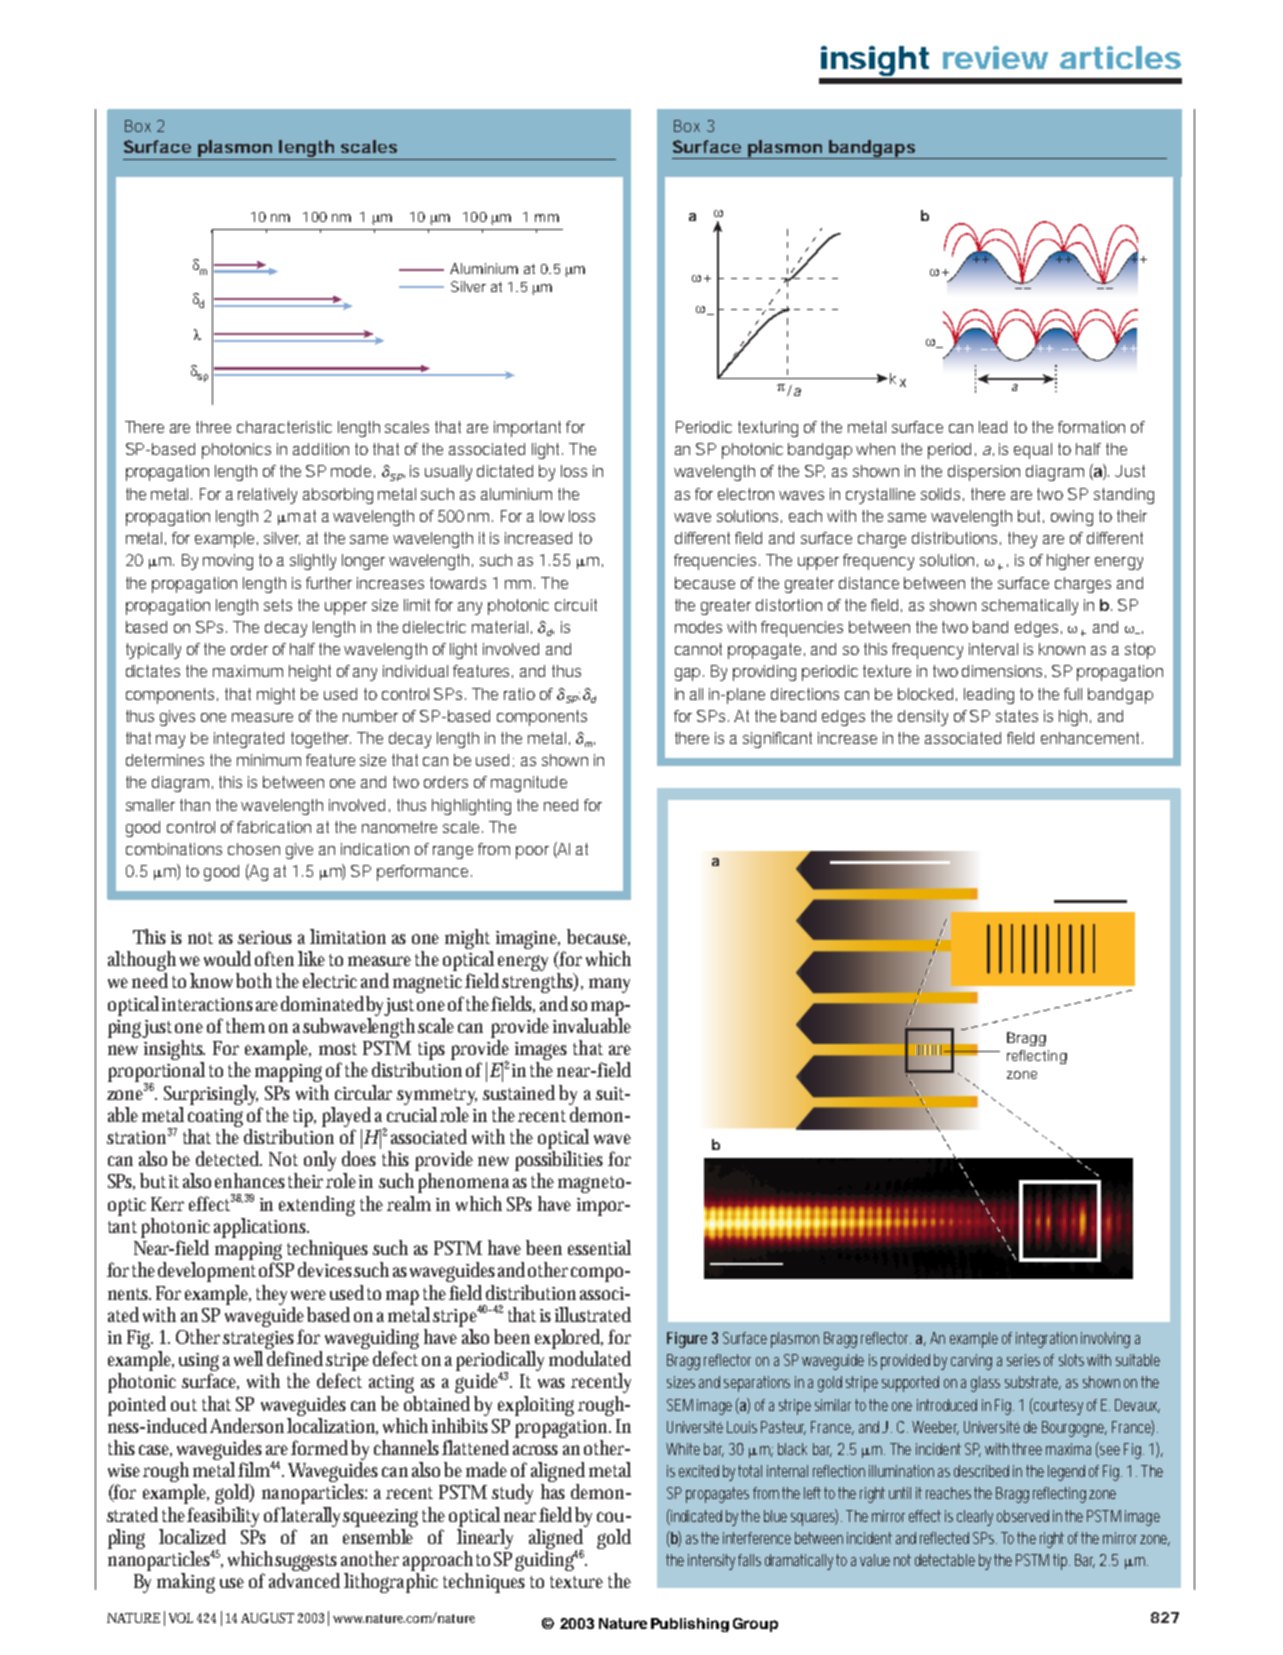 The height and width of the screenshot is (1655, 1283). I want to click on sets, so click(278, 605).
